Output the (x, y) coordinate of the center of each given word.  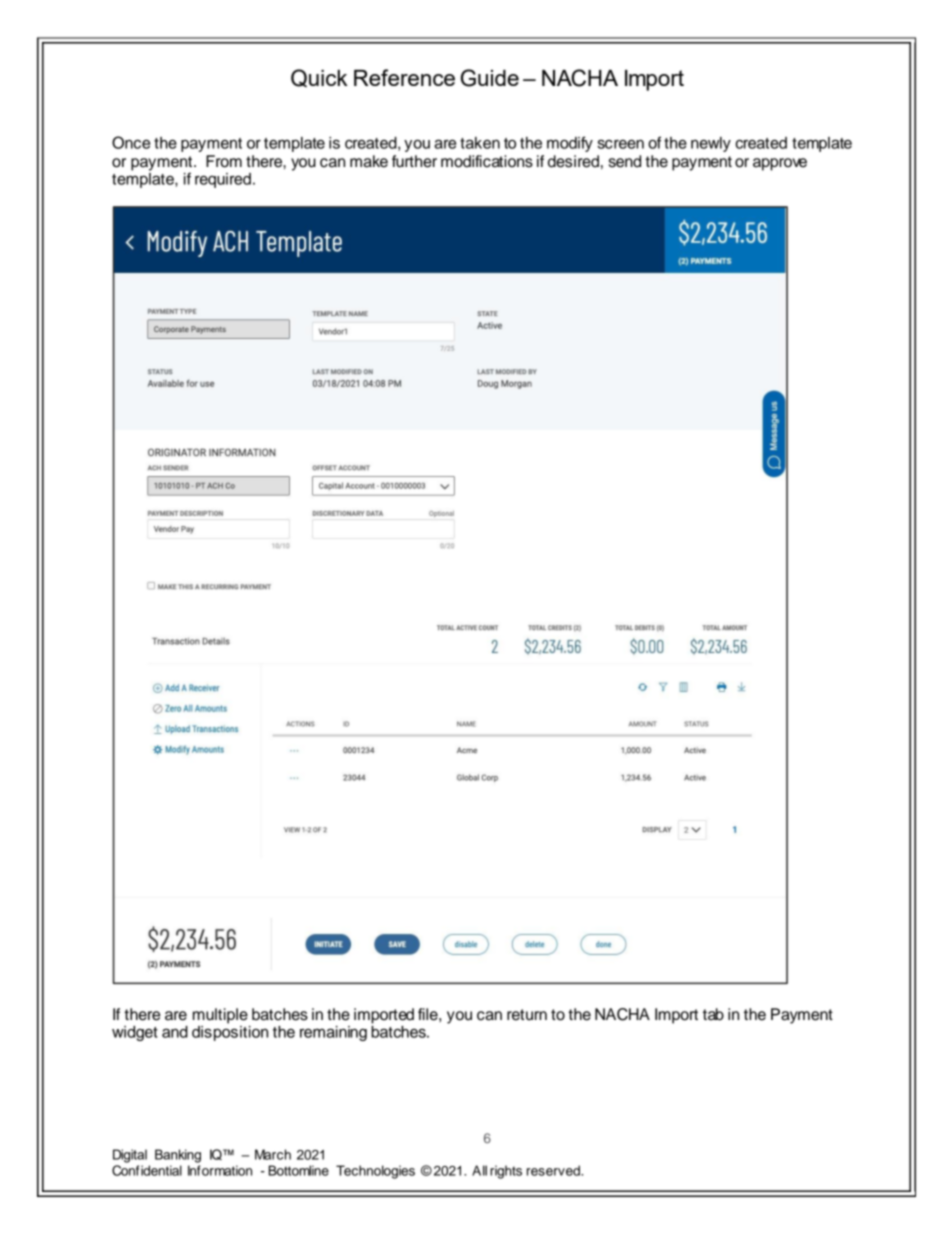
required (223, 180)
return (527, 1015)
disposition (230, 1032)
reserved (554, 1170)
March (273, 1154)
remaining (333, 1033)
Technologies (375, 1172)
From (224, 161)
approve (780, 164)
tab (713, 1014)
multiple (220, 1016)
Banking (178, 1156)
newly (711, 144)
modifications (487, 161)
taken (480, 143)
